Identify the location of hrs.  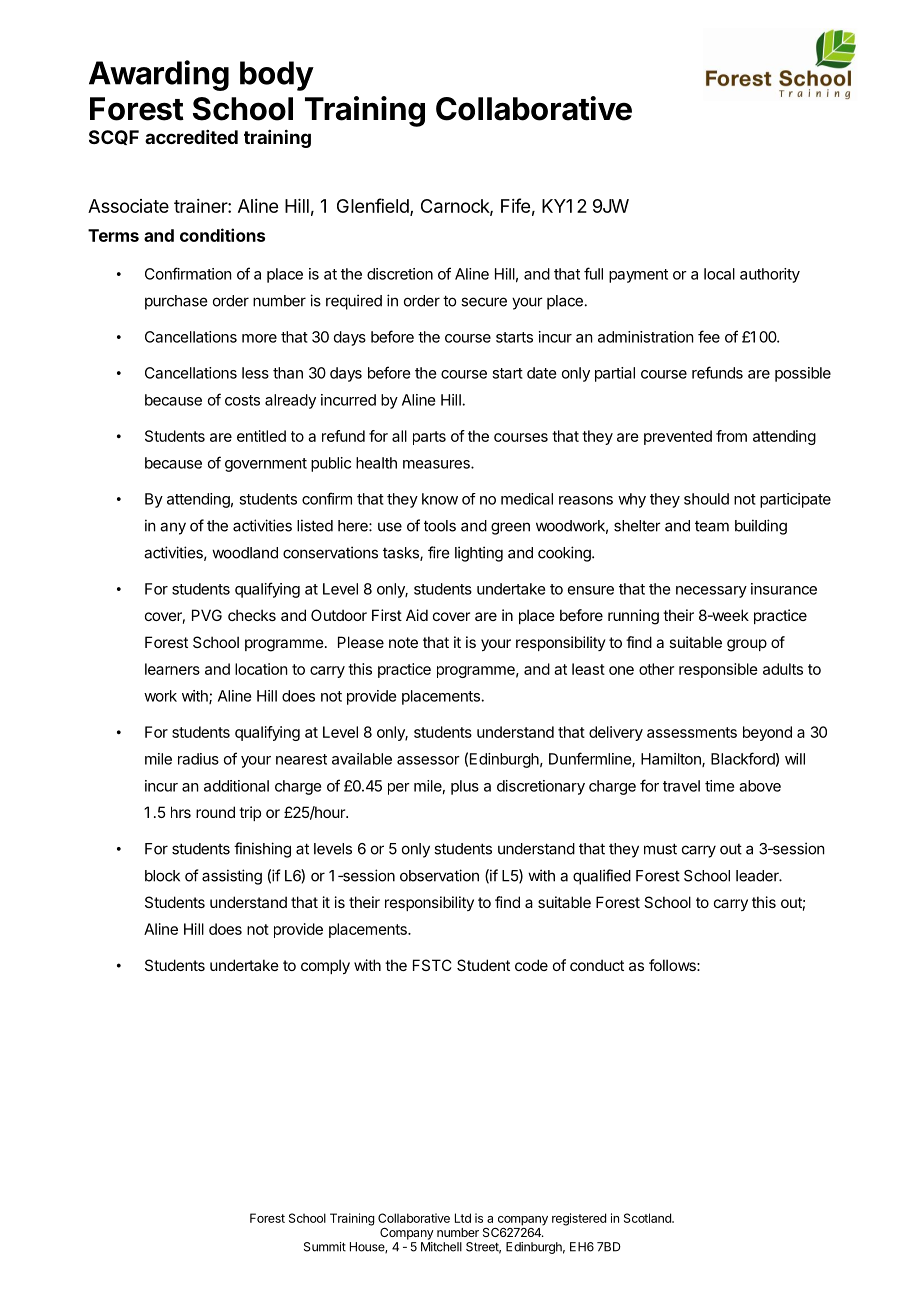
(181, 812).
